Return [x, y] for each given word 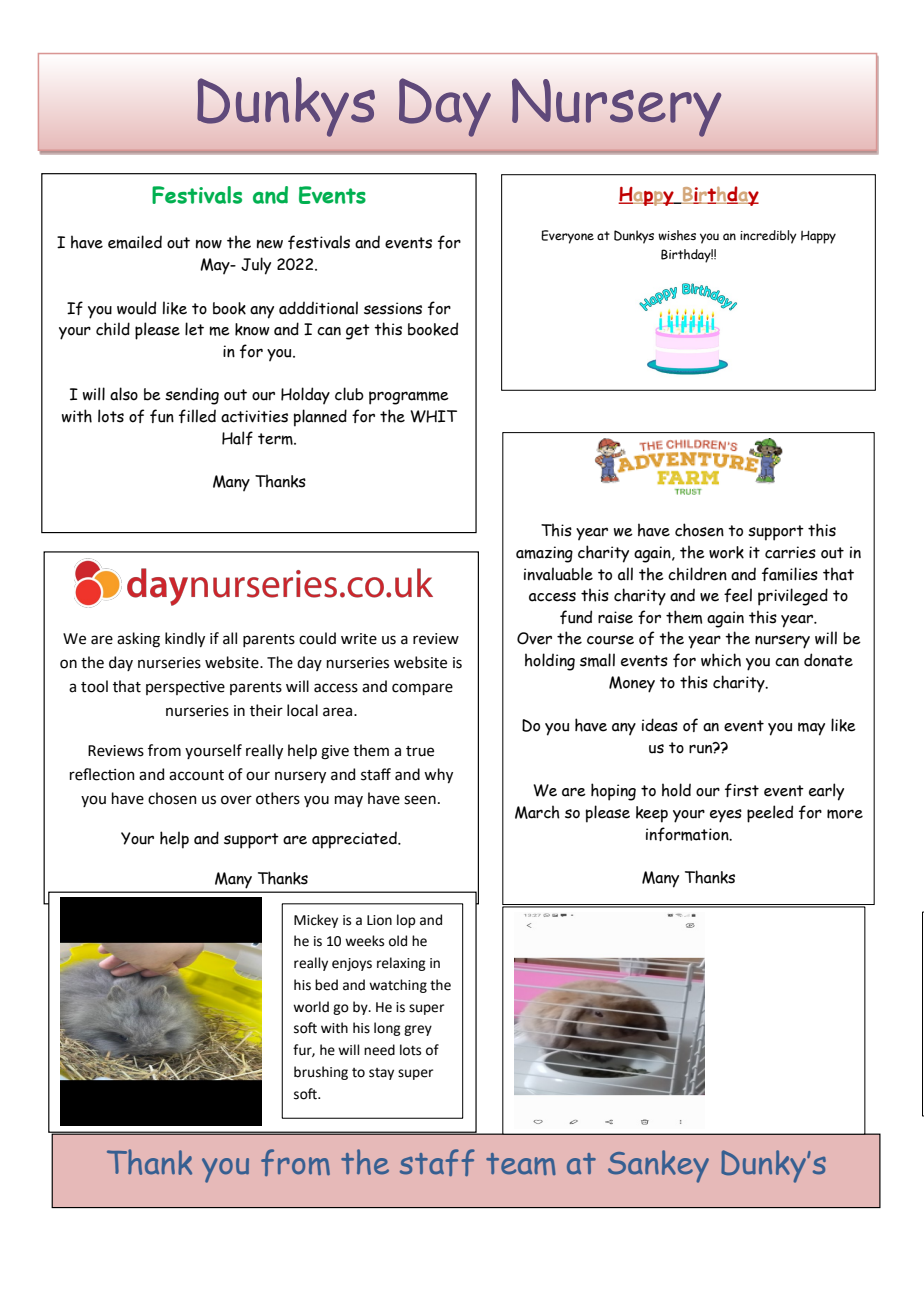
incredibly [768, 237]
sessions [393, 308]
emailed [135, 242]
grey [418, 1030]
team [521, 1164]
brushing [321, 1073]
